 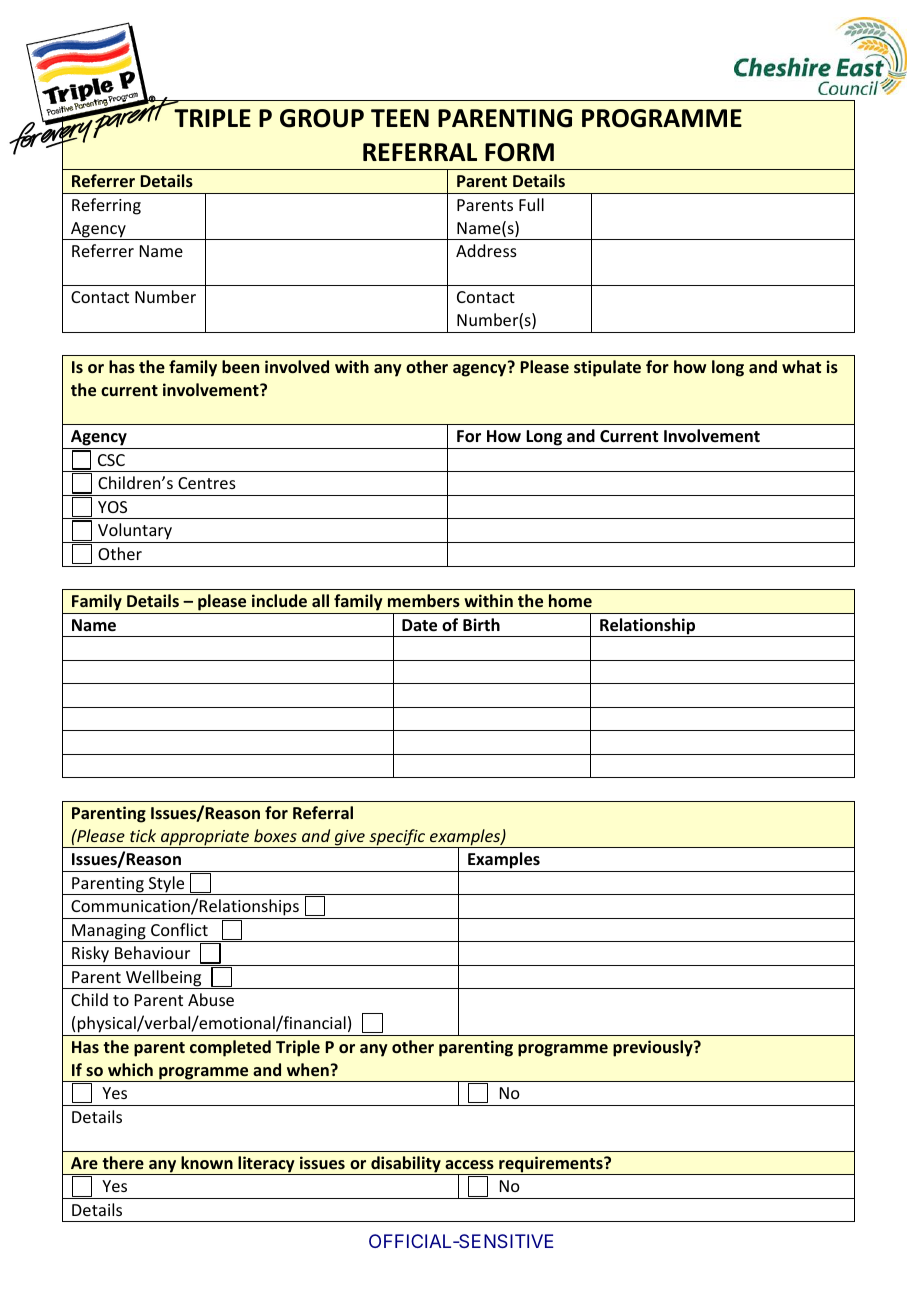 What do you see at coordinates (207, 1162) in the screenshot?
I see `known` at bounding box center [207, 1162].
